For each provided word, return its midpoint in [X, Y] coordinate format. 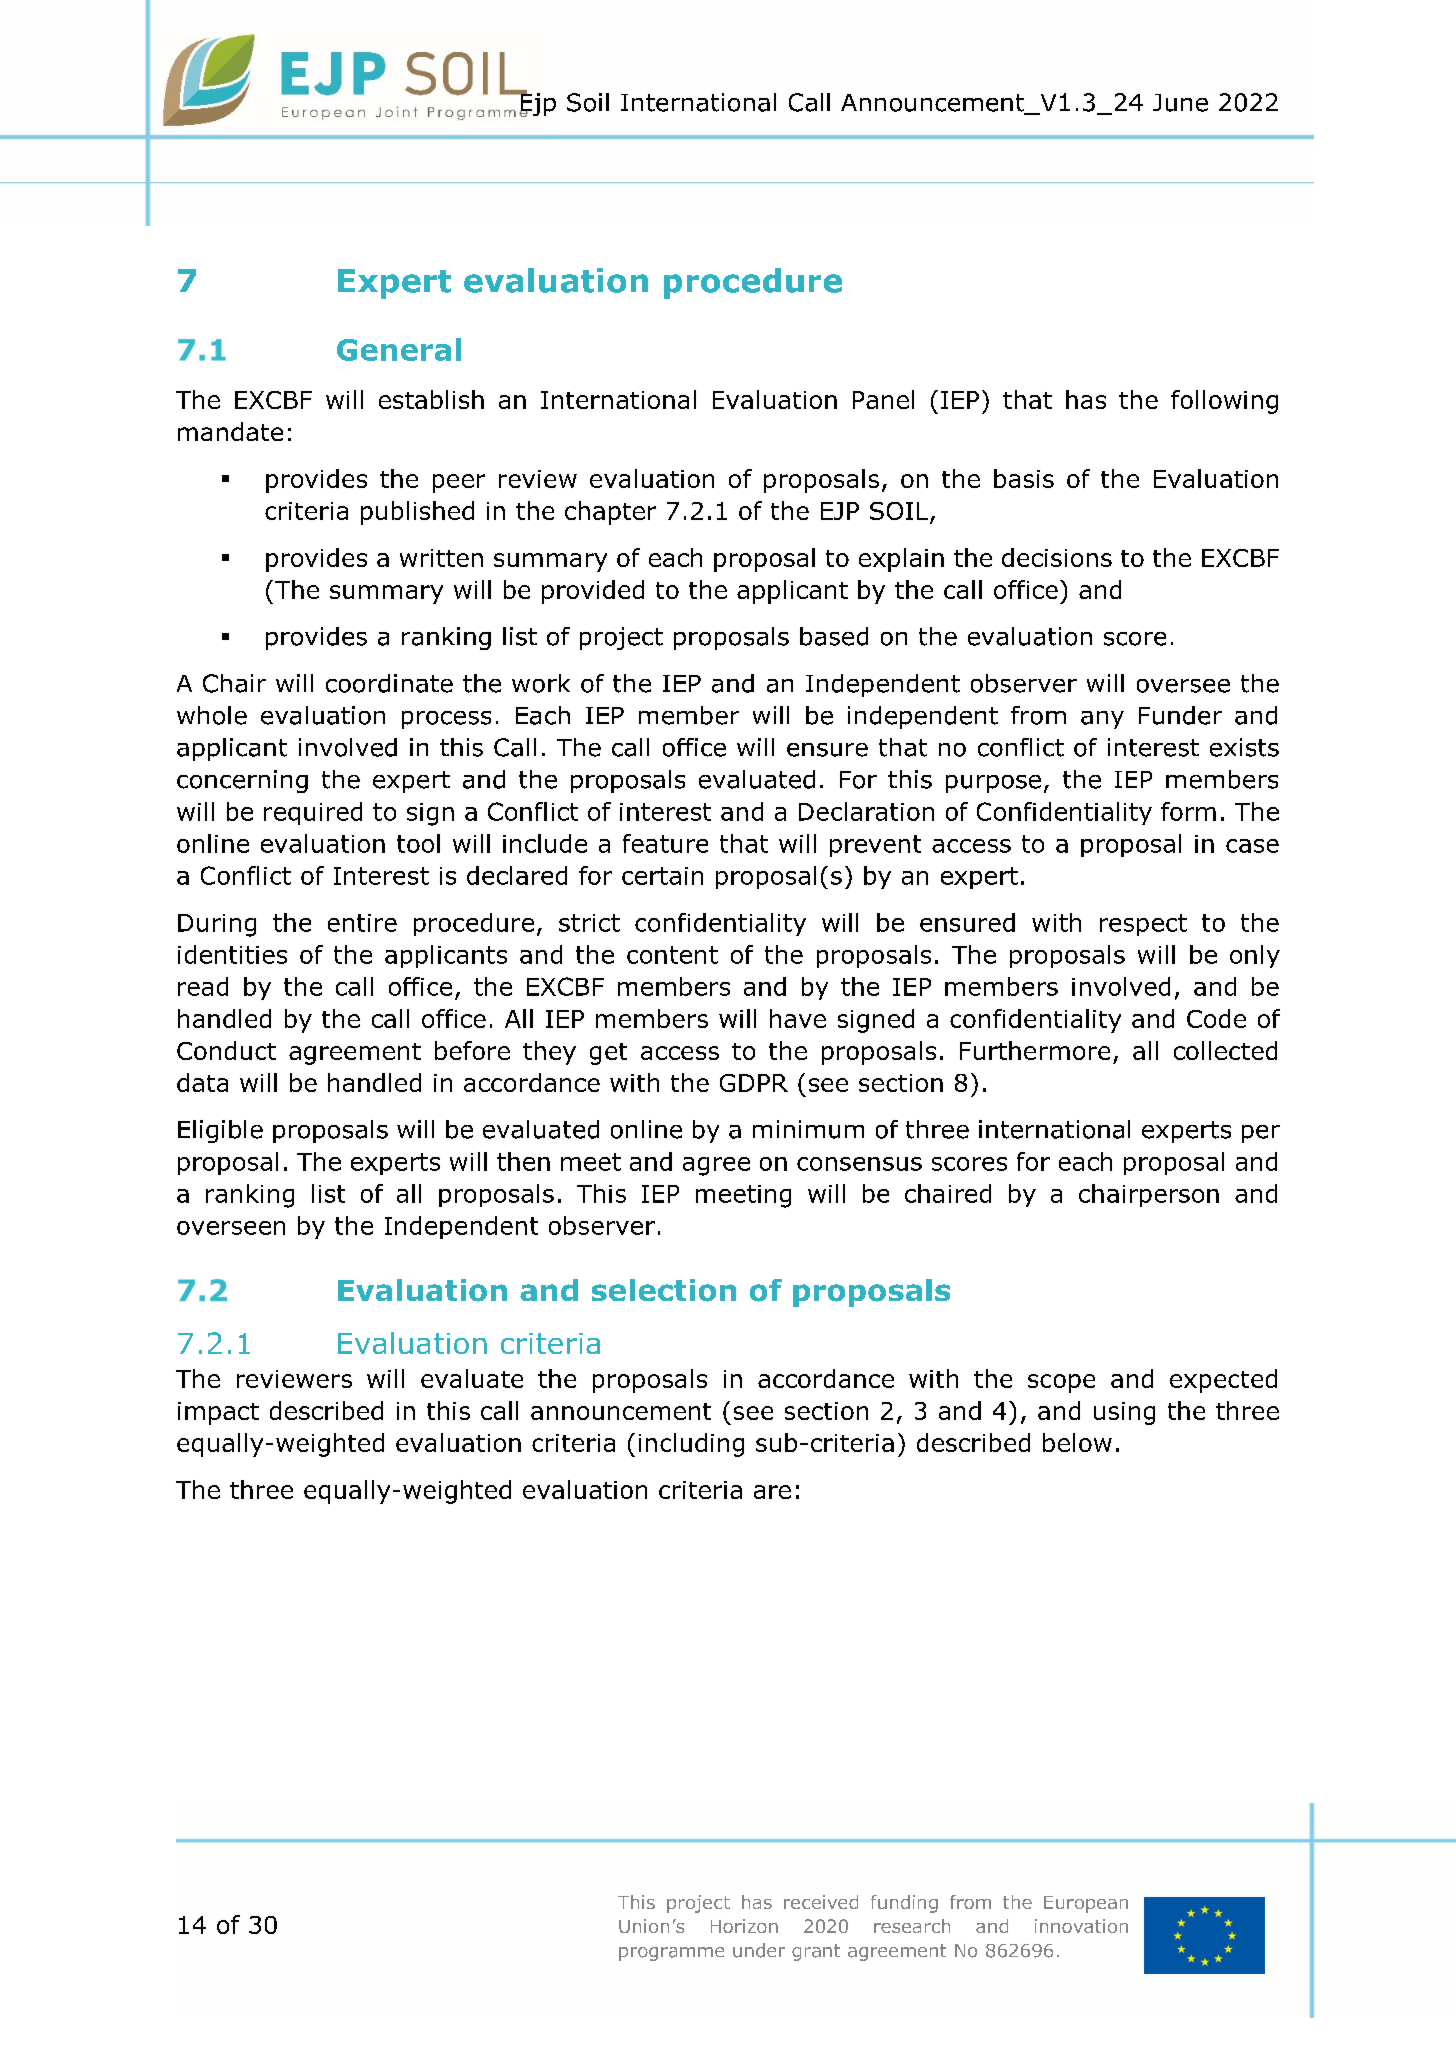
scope [1061, 1383]
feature [665, 843]
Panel [883, 399]
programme [671, 1954]
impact [218, 1413]
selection [664, 1290]
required [313, 813]
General [399, 349]
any [1102, 720]
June [1180, 103]
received [821, 1902]
